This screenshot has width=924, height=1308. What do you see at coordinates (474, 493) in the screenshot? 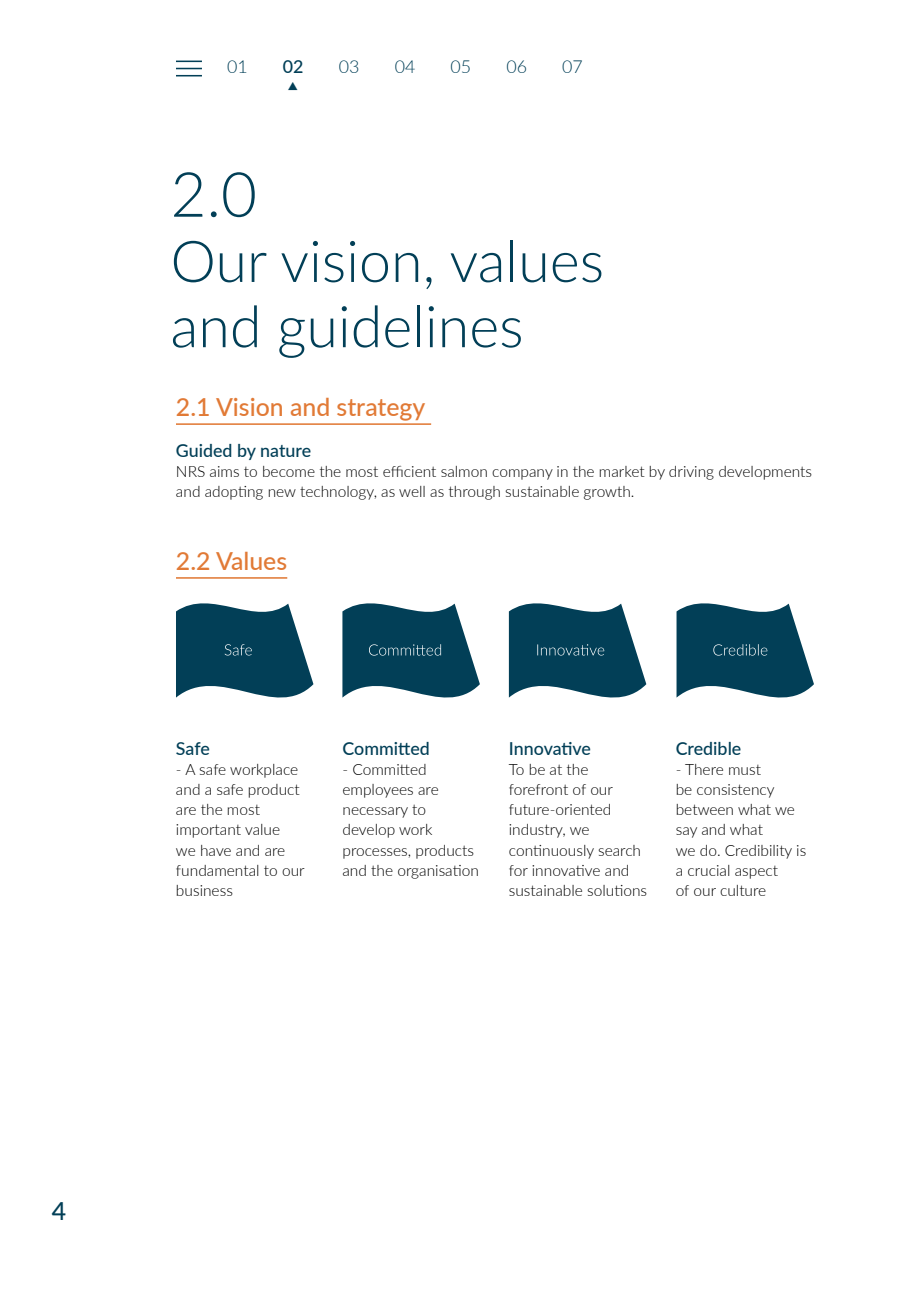
I see `through` at bounding box center [474, 493].
